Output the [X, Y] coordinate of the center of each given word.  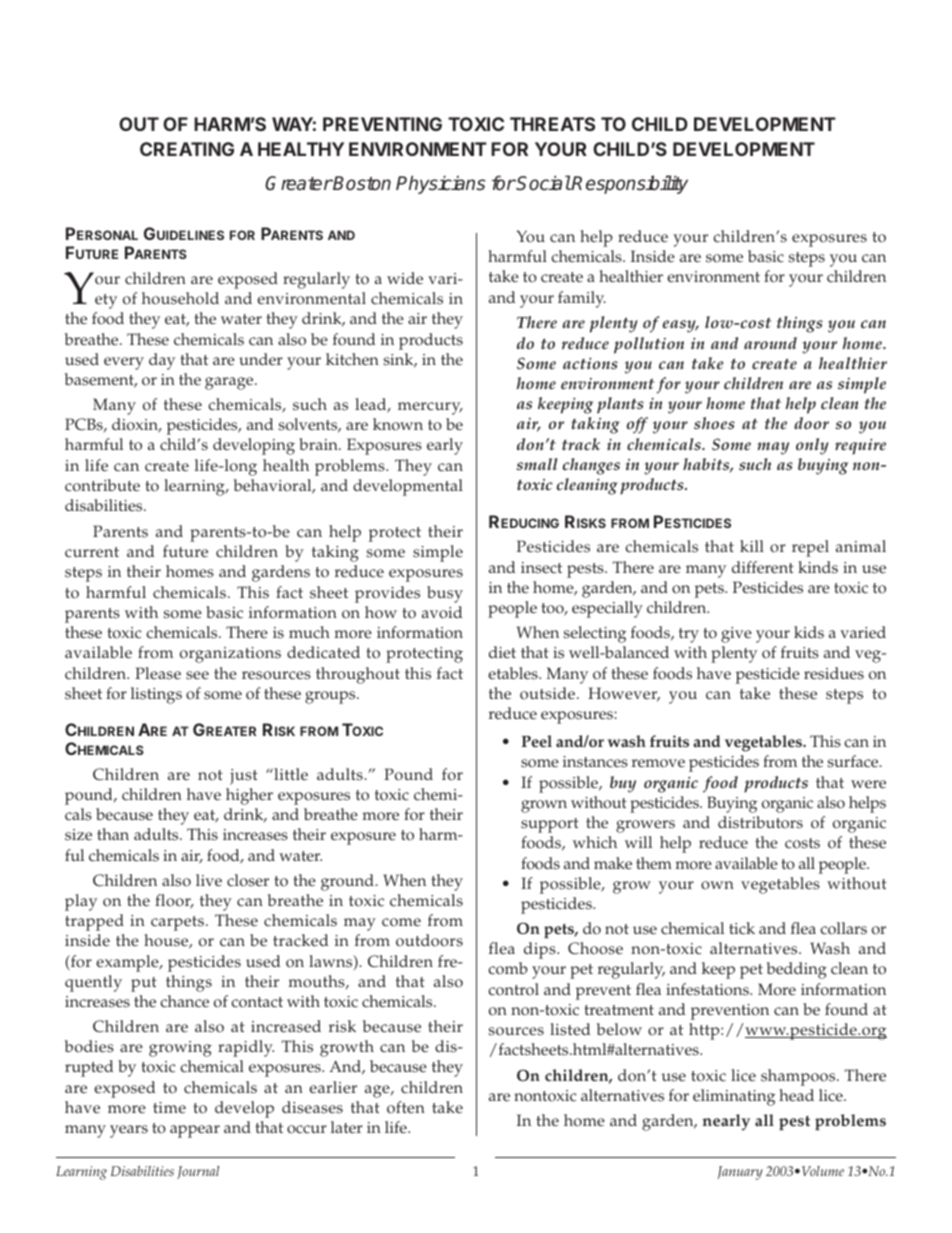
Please [158, 673]
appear [195, 1131]
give [736, 635]
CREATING [187, 149]
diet [502, 652]
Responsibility [629, 184]
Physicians [440, 185]
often [406, 1107]
